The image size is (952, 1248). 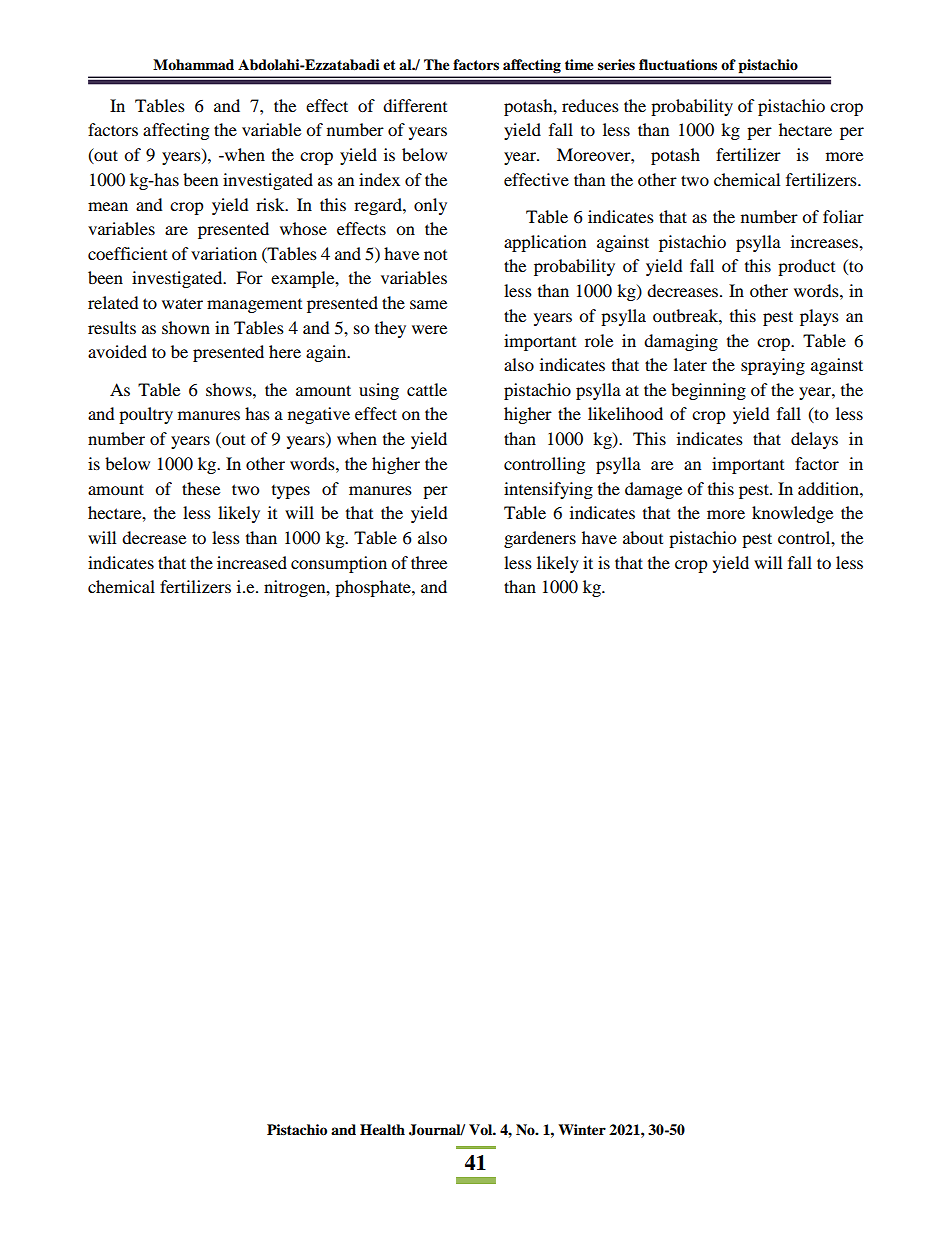 What do you see at coordinates (415, 105) in the page?
I see `different` at bounding box center [415, 105].
